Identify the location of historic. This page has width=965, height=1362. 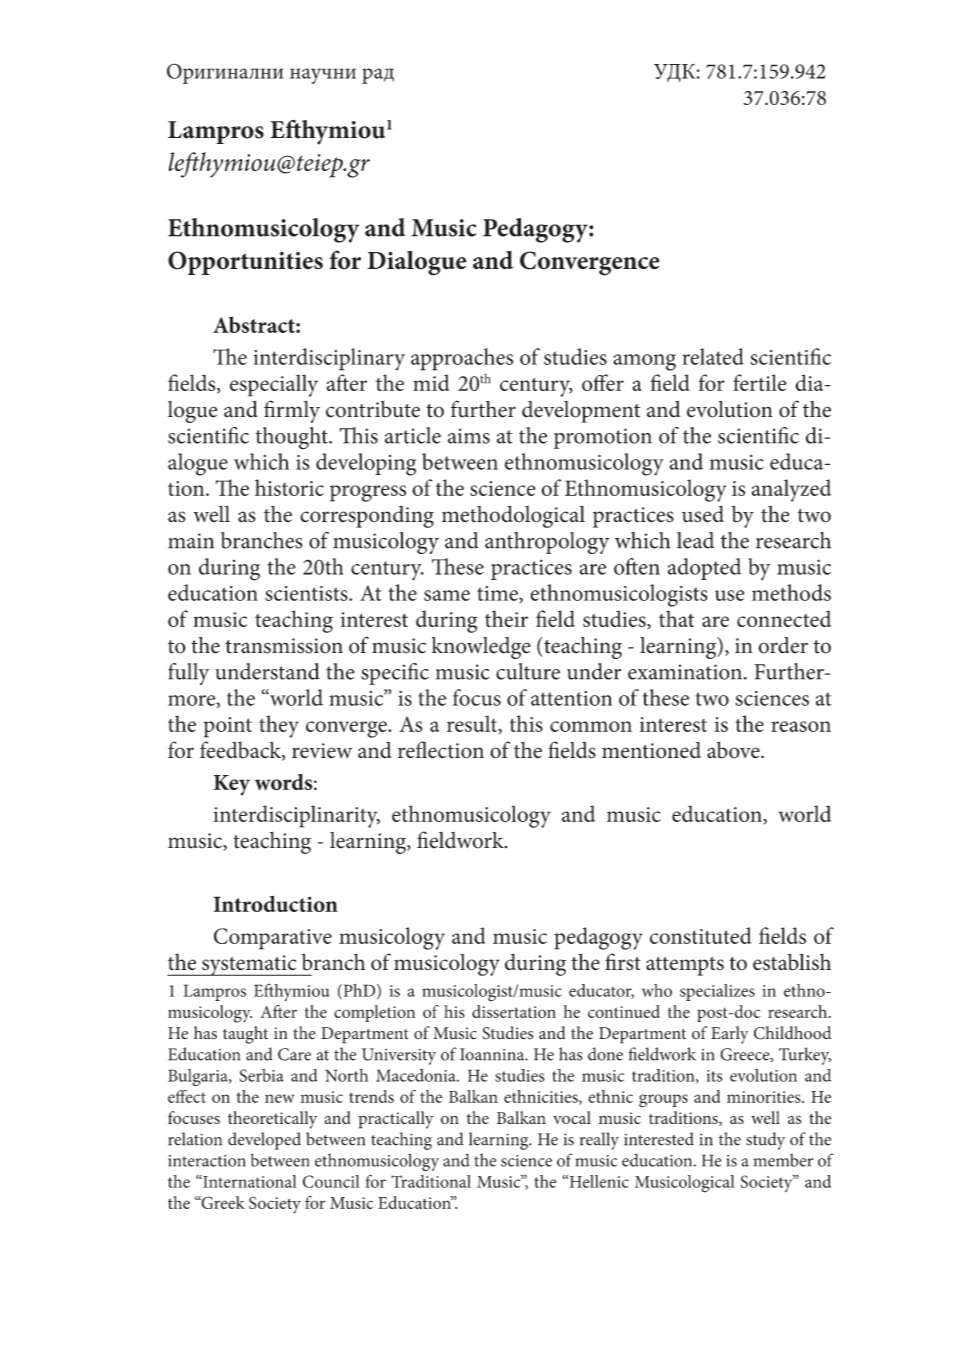
(289, 487).
